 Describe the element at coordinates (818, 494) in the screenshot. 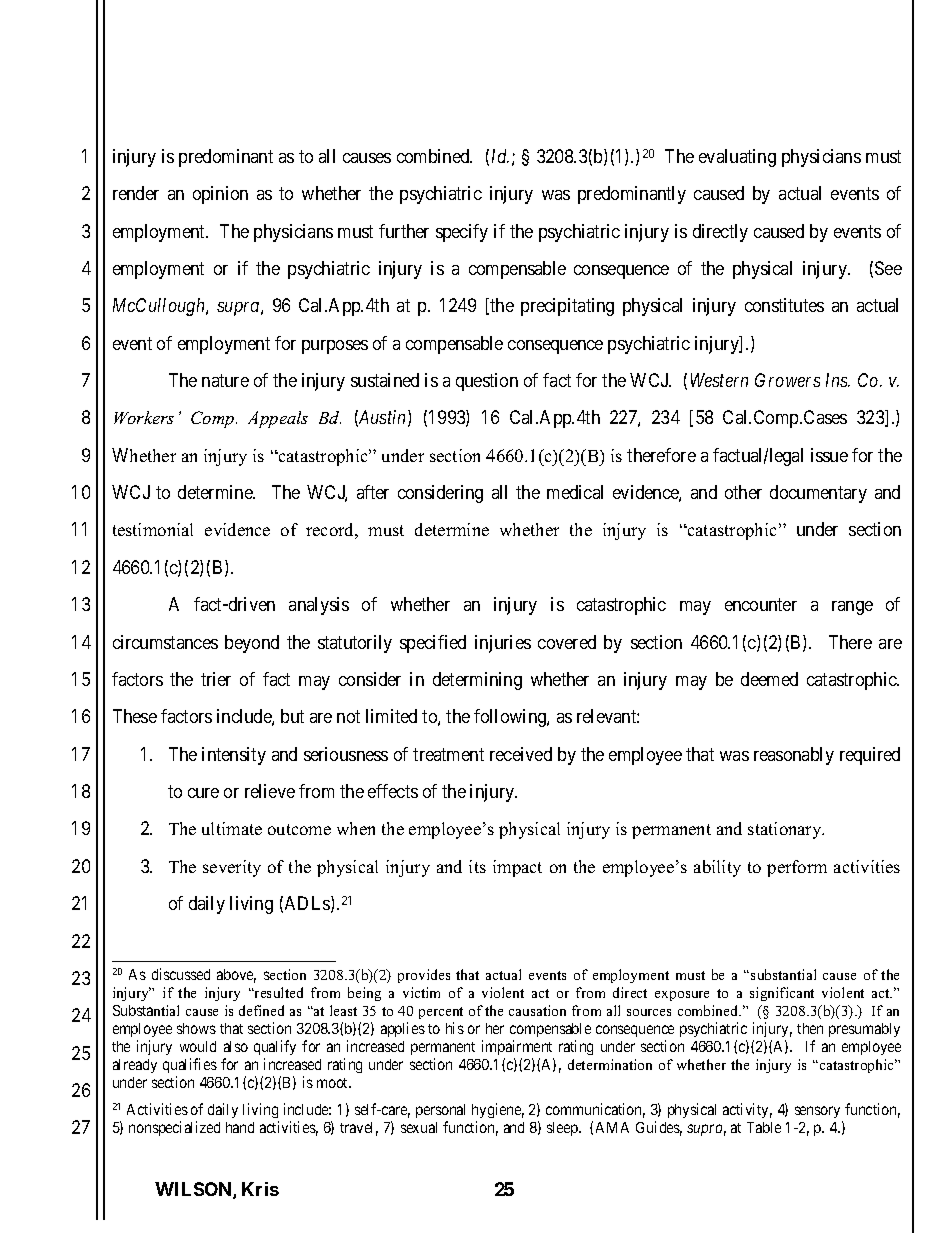

I see `documentary` at that location.
